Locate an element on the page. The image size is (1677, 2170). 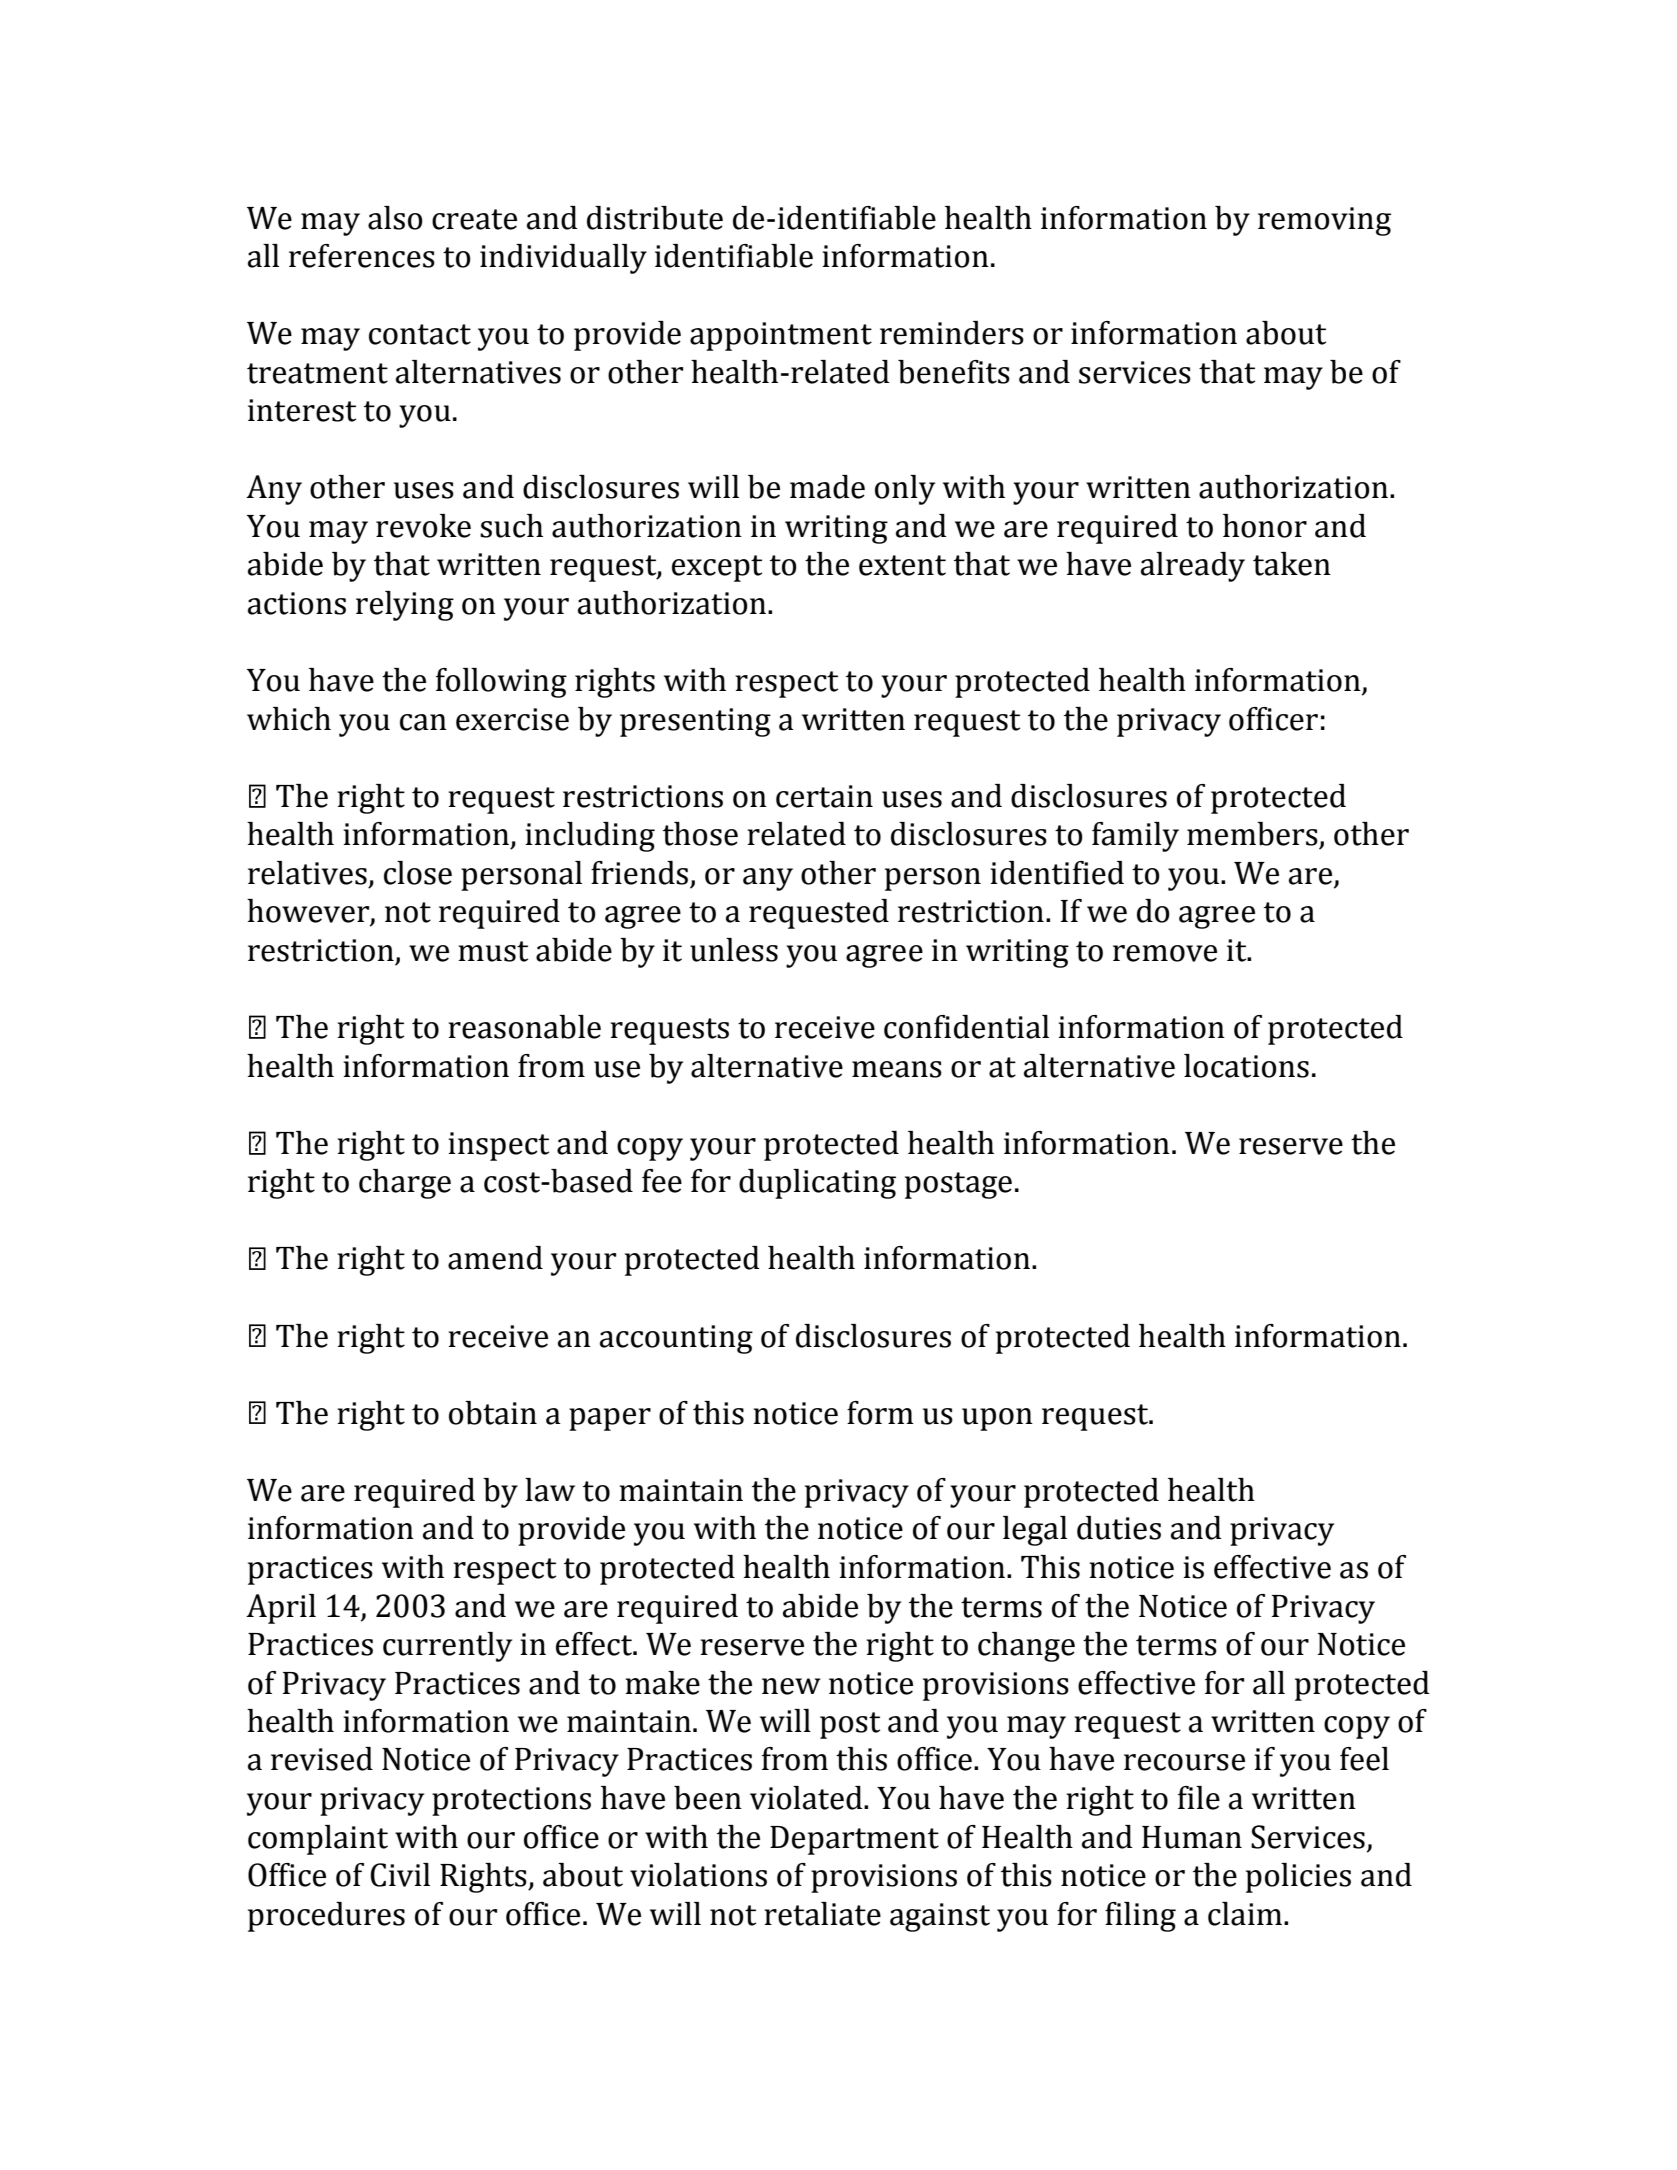
upon is located at coordinates (997, 1419).
